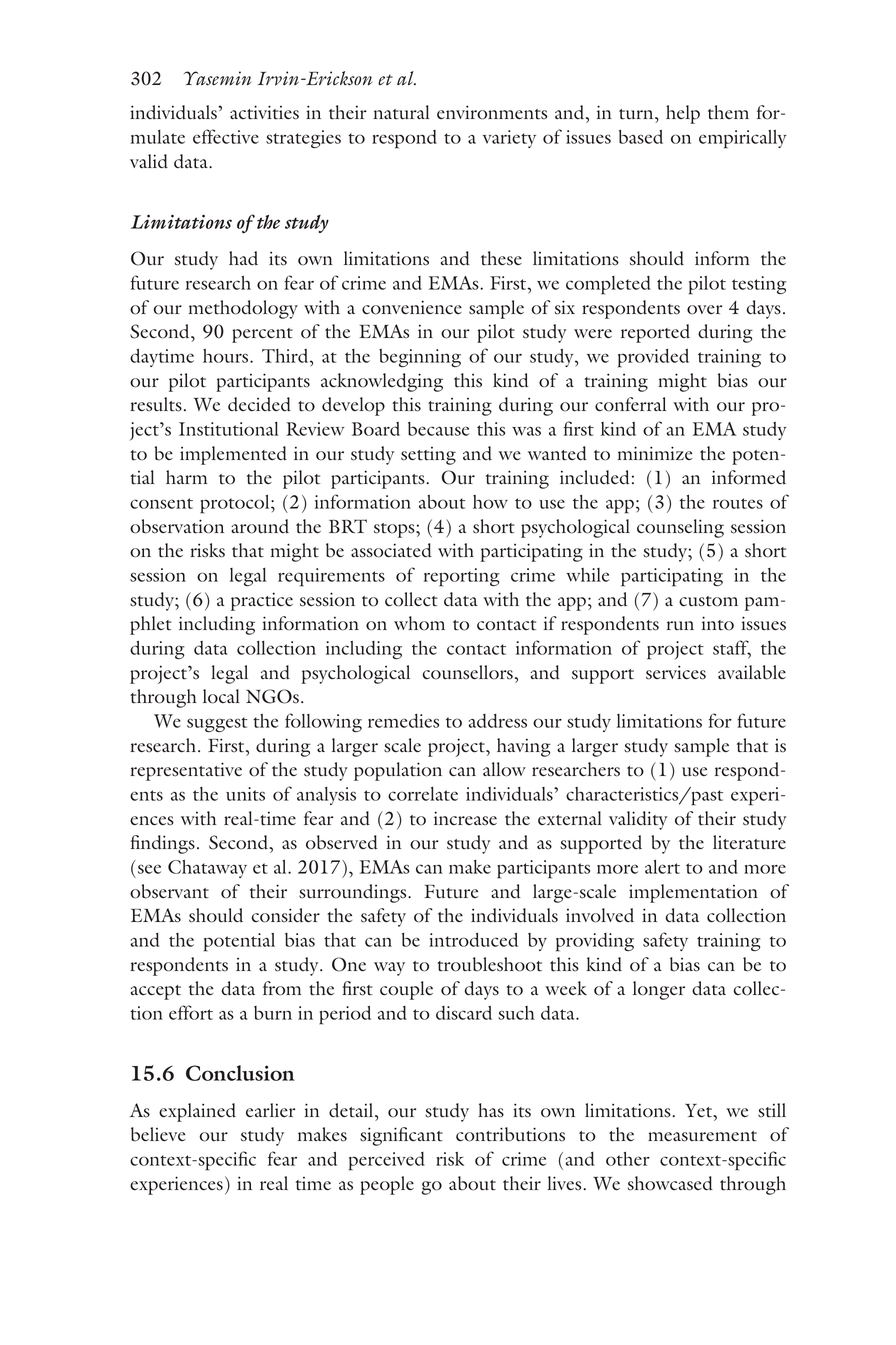  I want to click on counsellors, so click(468, 672).
